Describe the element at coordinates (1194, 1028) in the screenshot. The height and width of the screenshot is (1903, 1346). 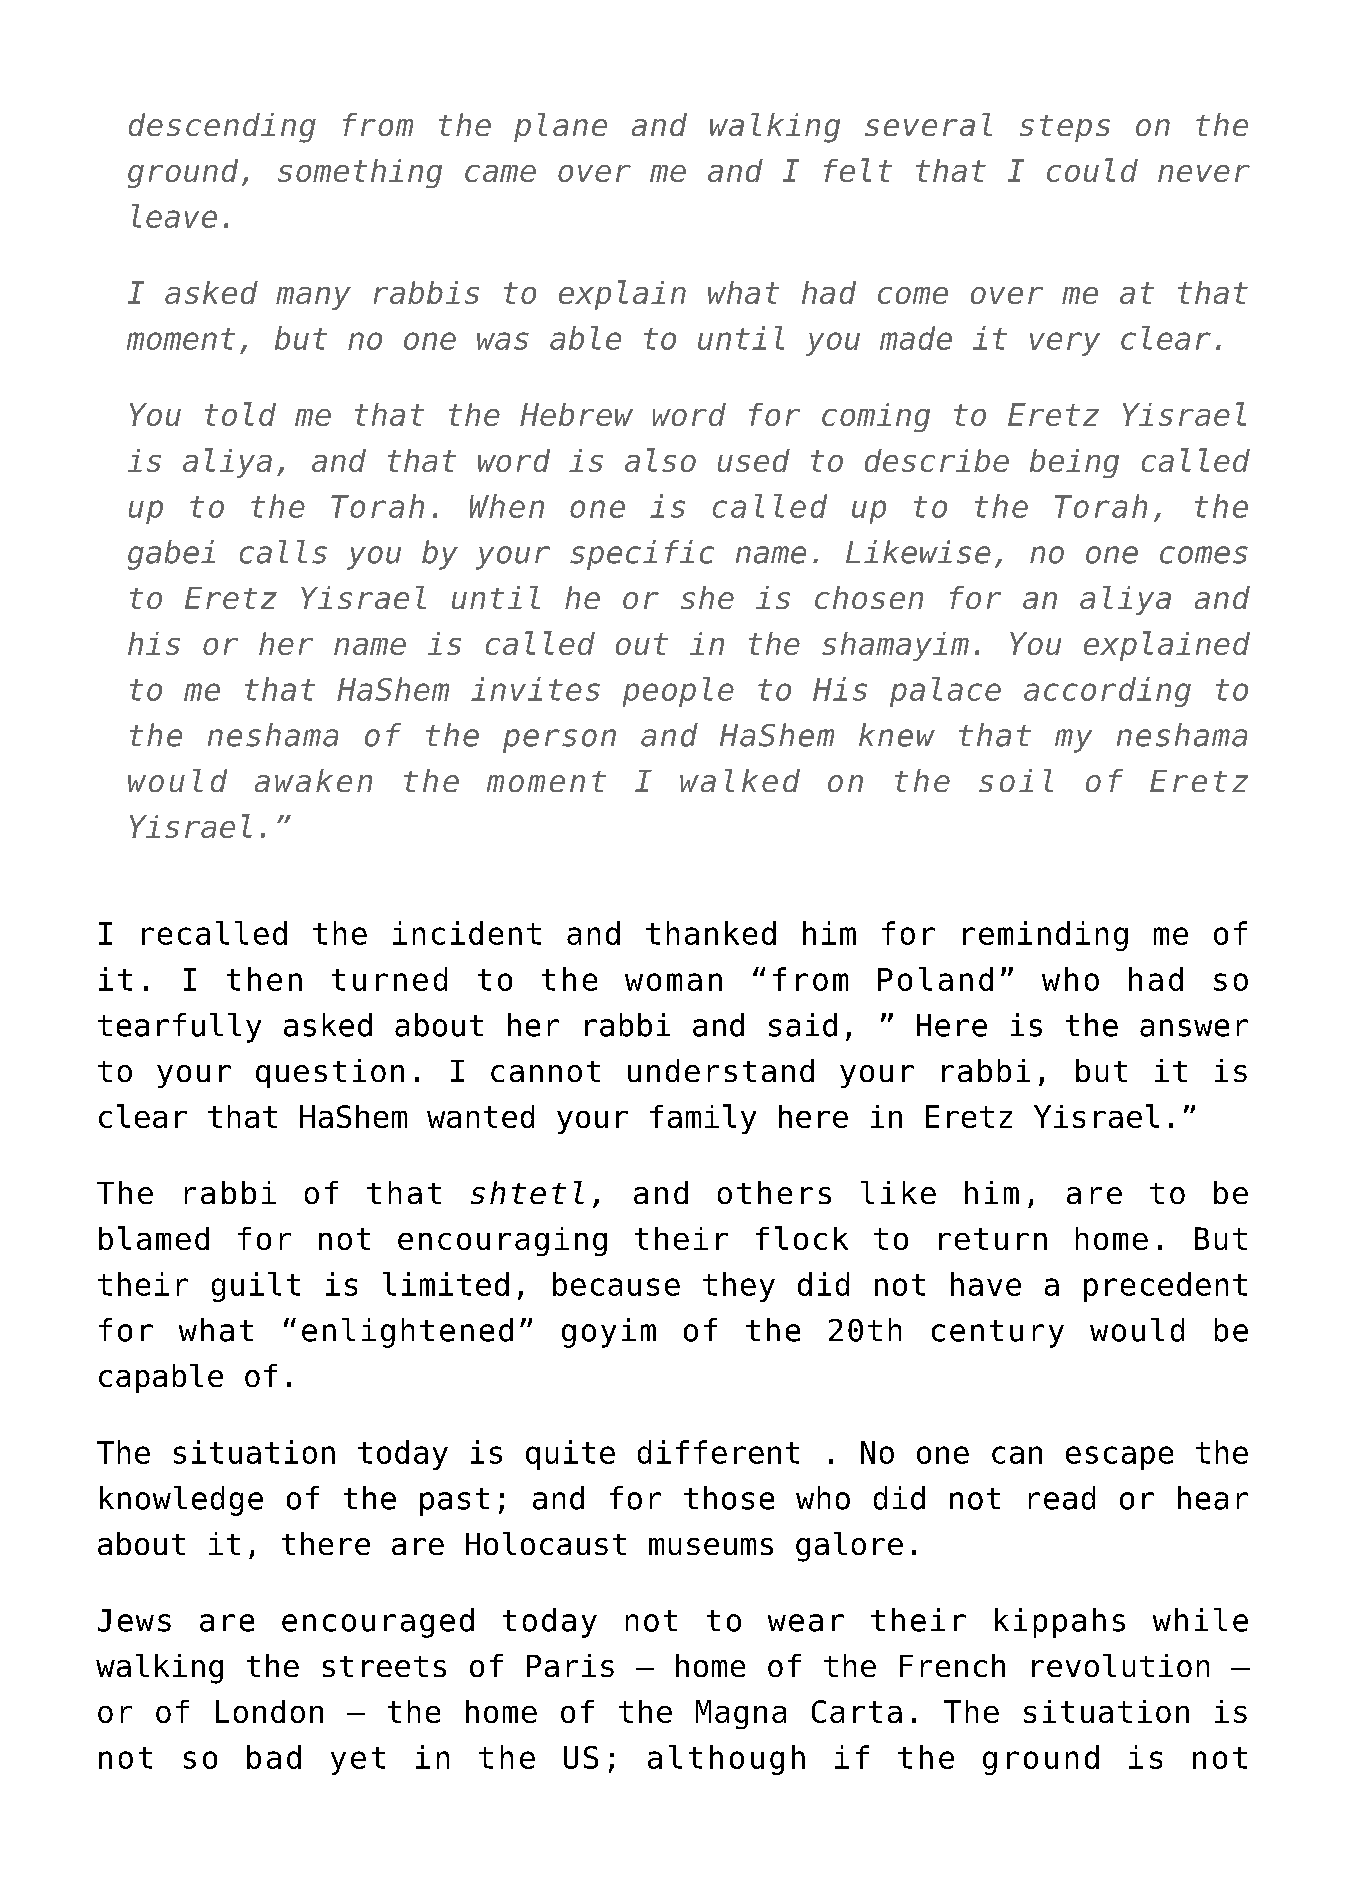
I see `answer` at that location.
